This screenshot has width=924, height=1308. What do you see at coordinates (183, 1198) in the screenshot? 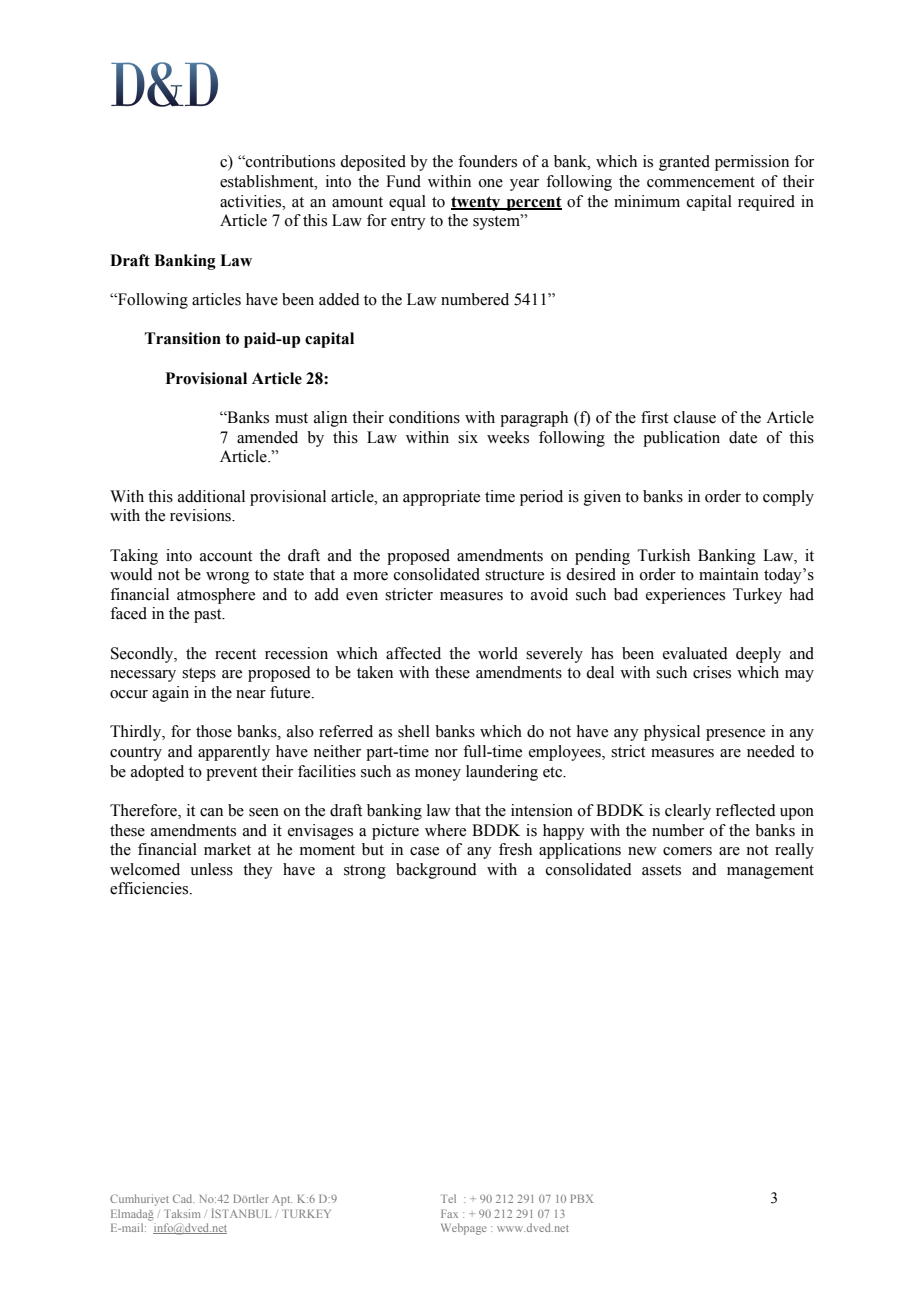
I see `Cad` at bounding box center [183, 1198].
